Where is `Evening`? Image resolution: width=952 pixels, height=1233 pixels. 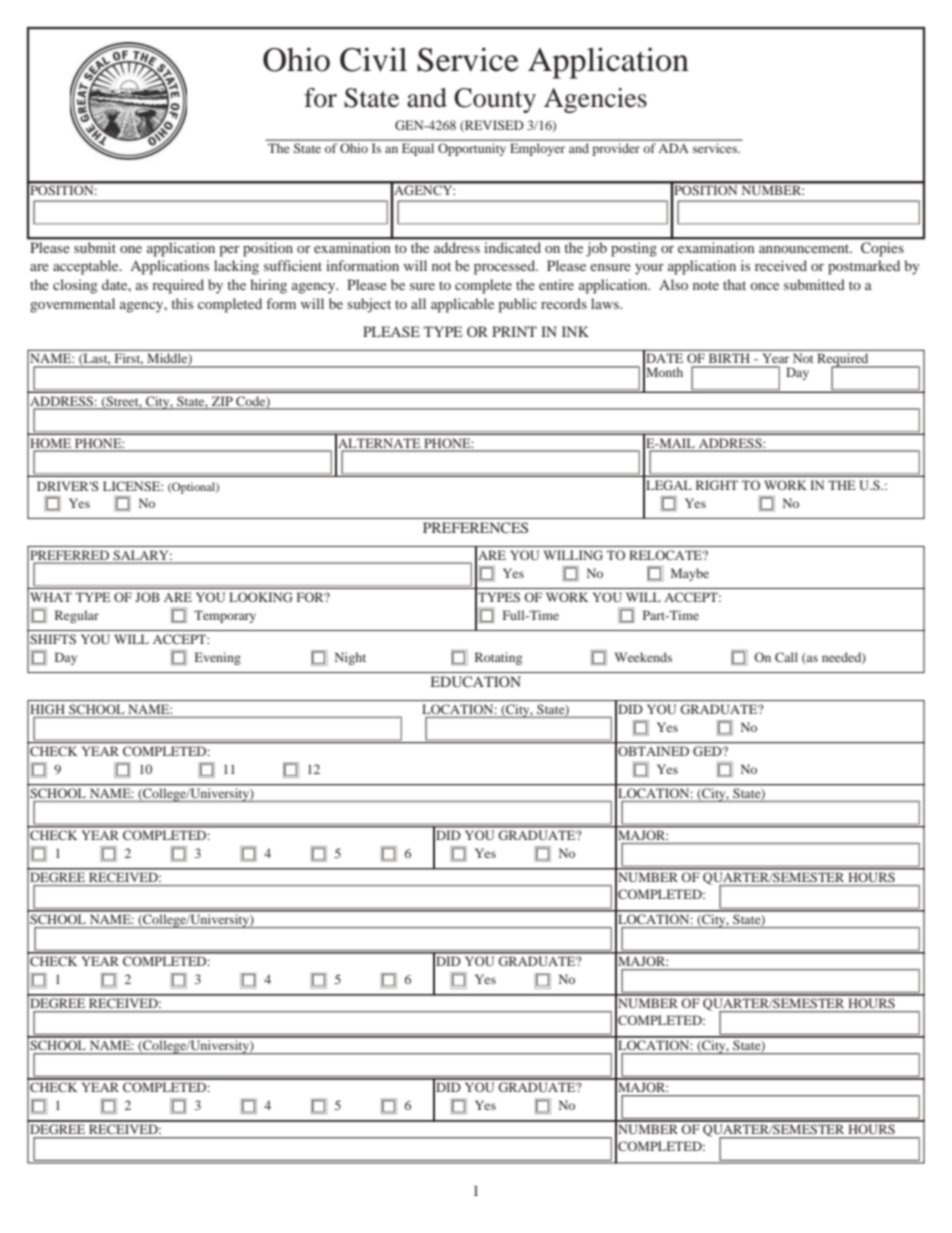
Evening is located at coordinates (218, 658).
